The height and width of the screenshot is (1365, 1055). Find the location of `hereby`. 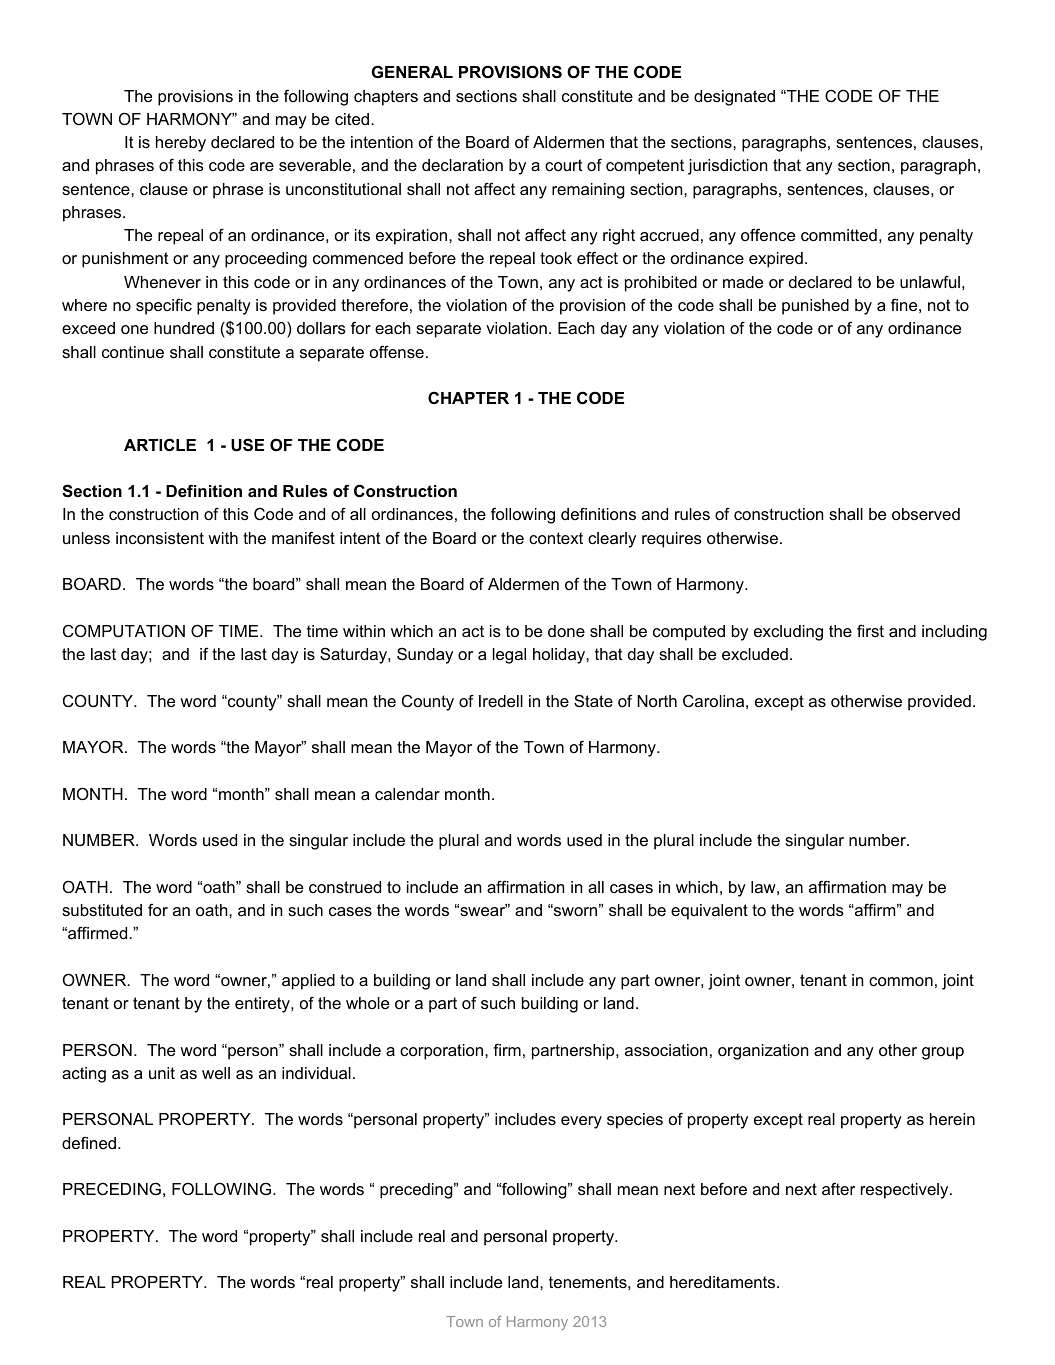

hereby is located at coordinates (181, 144).
